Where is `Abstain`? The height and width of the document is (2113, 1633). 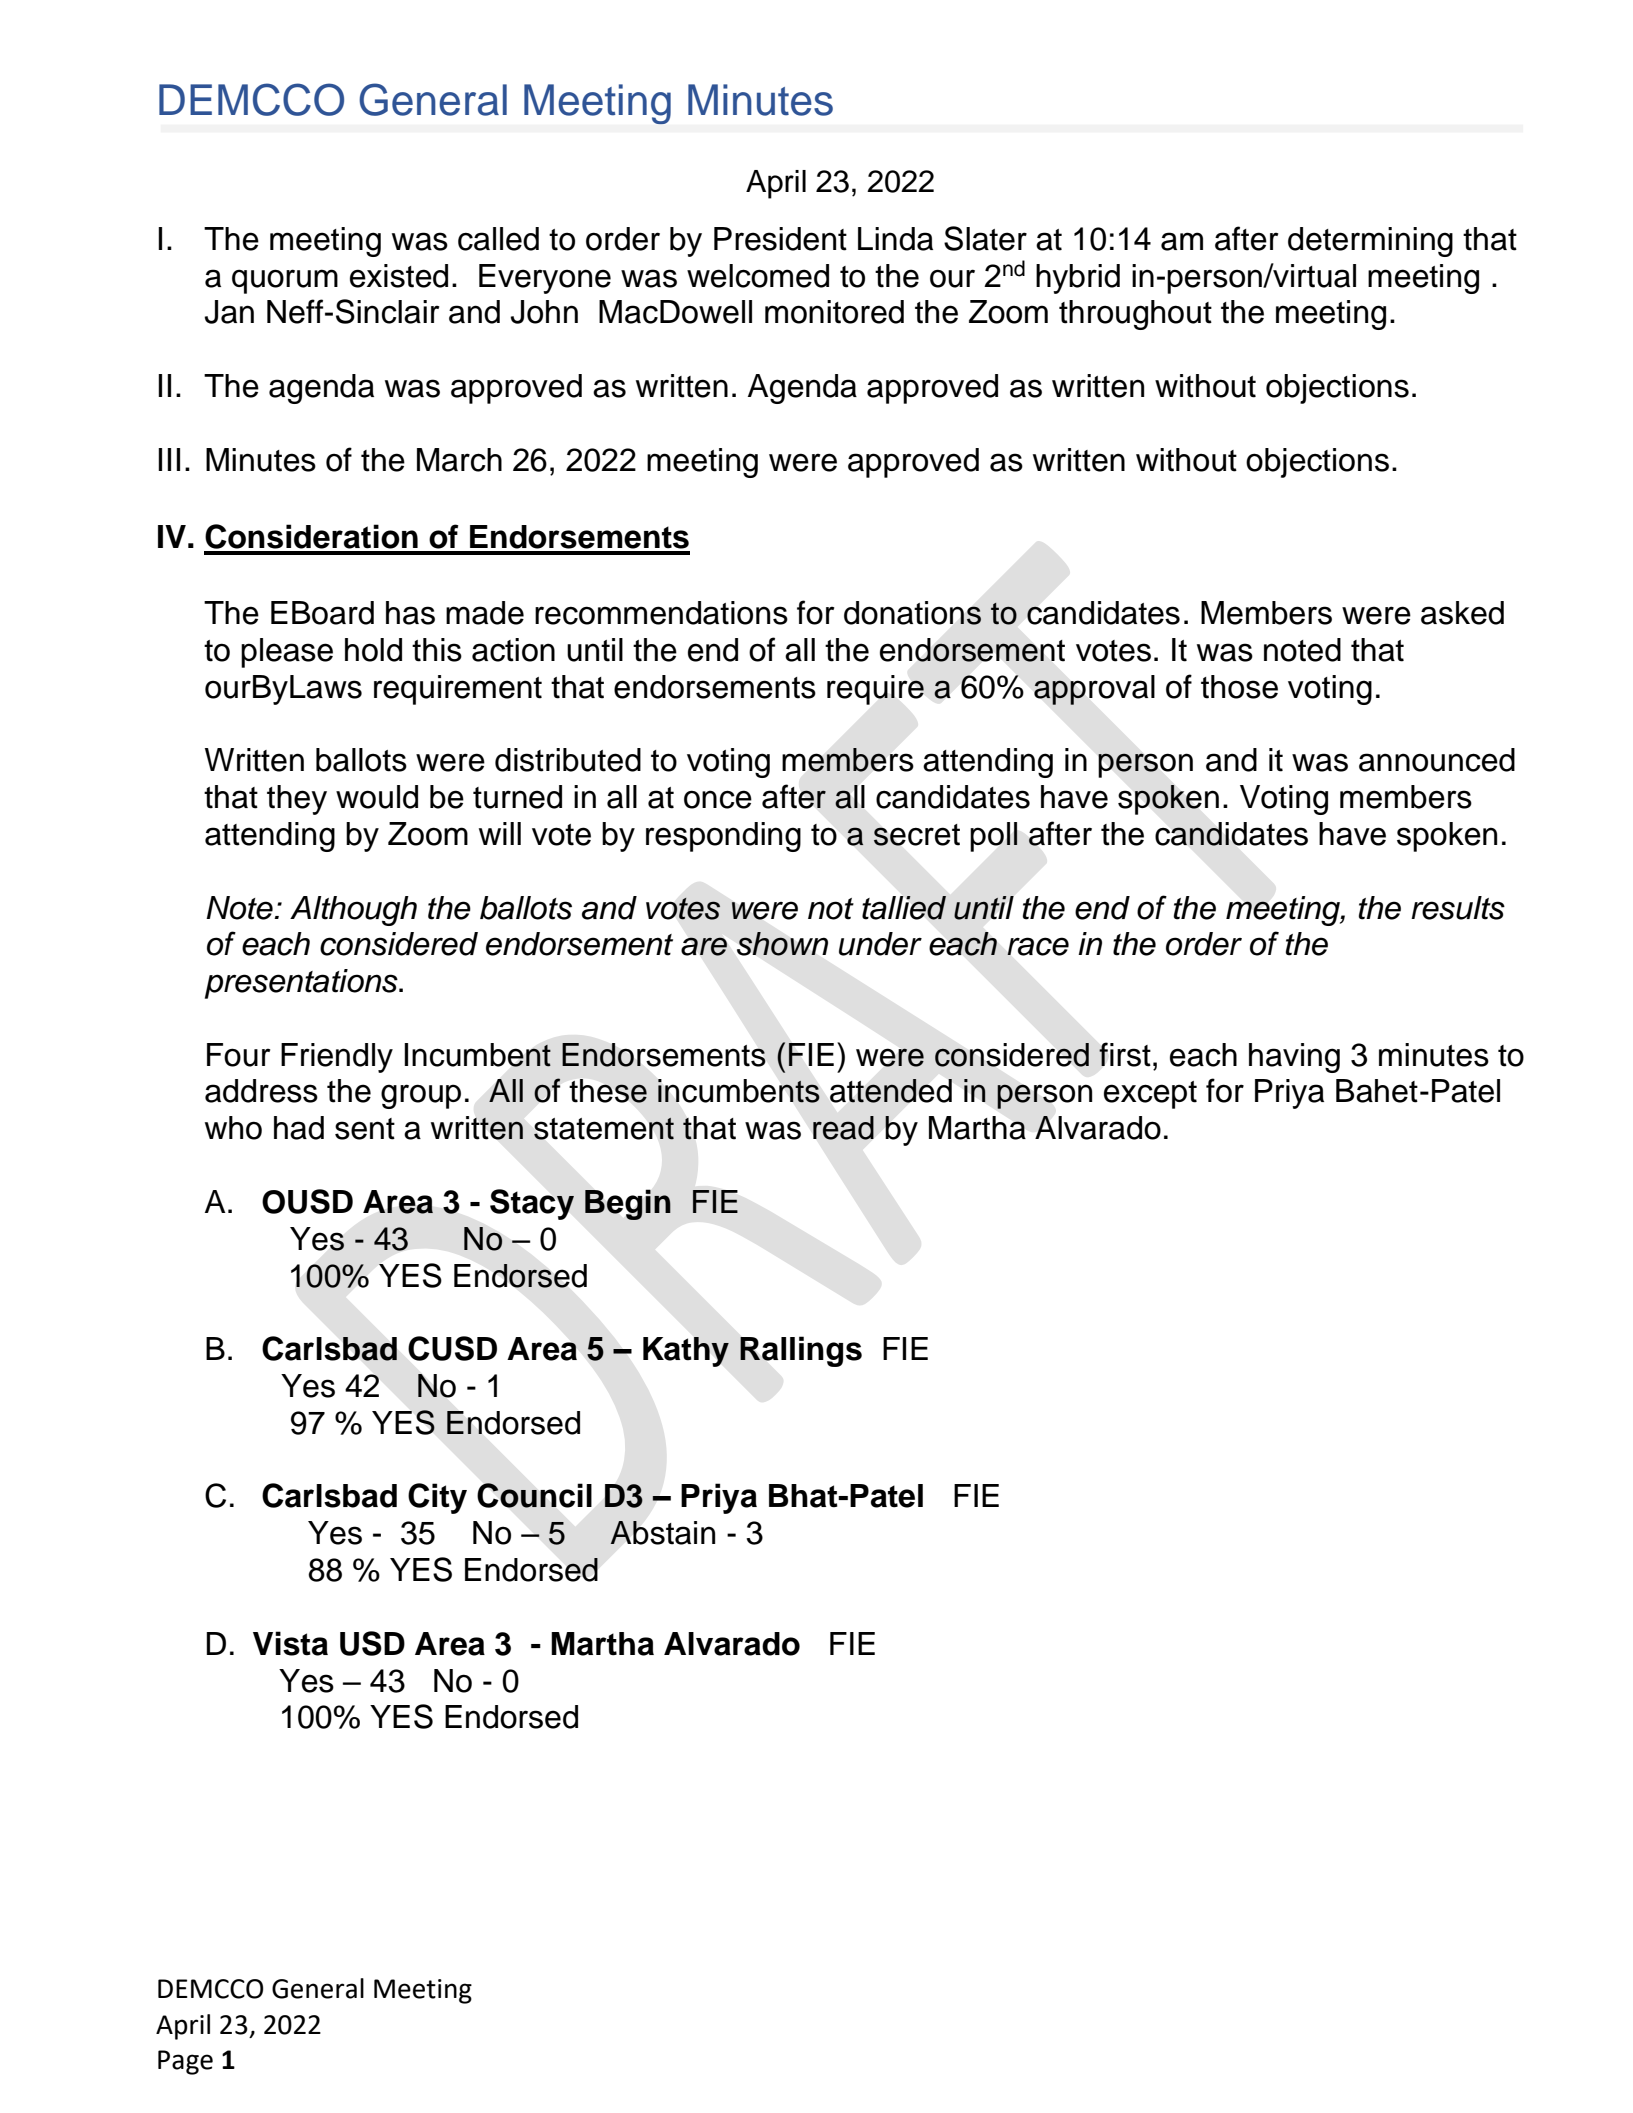
Abstain is located at coordinates (662, 1533).
